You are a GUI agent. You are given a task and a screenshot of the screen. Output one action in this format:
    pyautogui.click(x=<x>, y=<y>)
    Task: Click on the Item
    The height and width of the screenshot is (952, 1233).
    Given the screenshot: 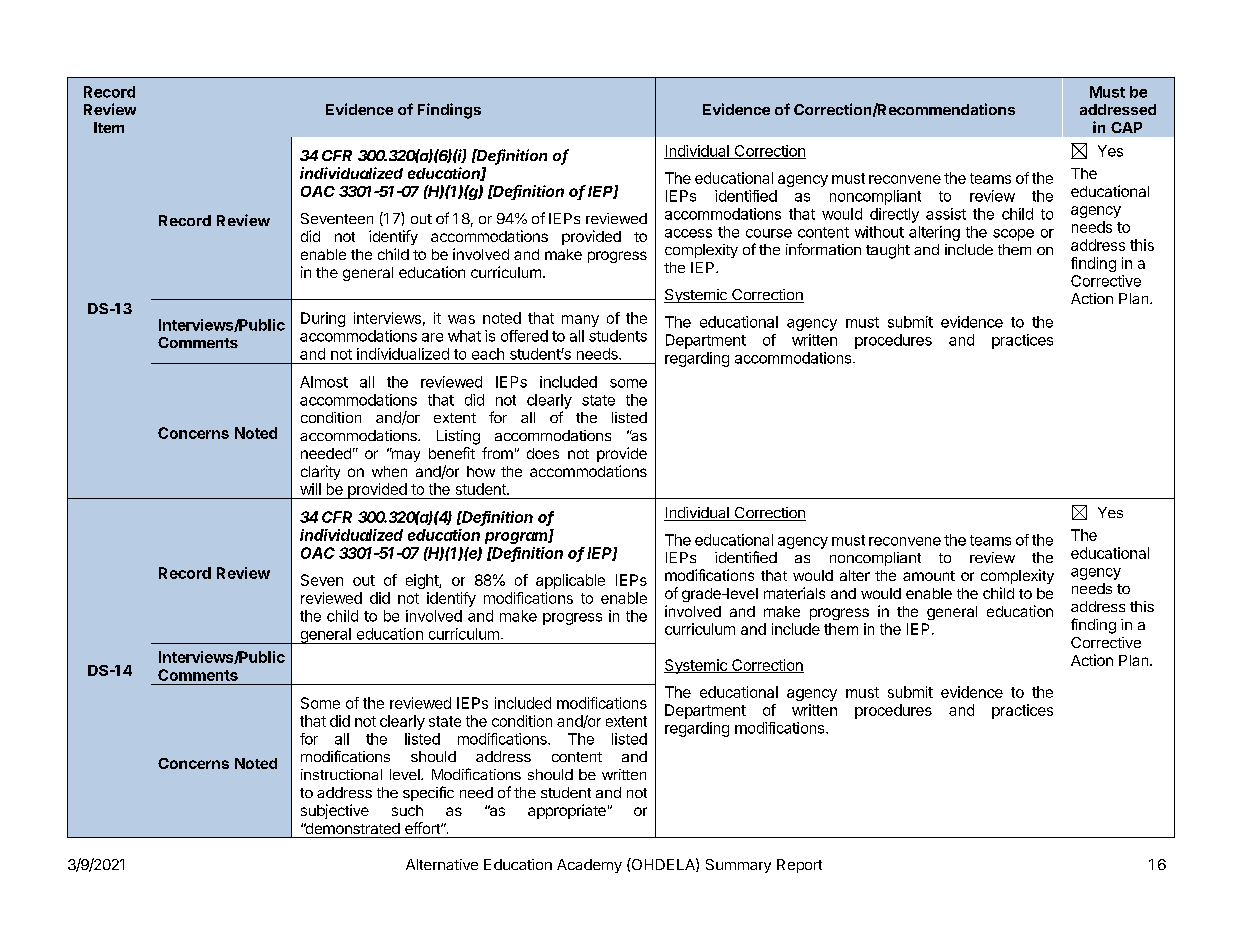 What is the action you would take?
    pyautogui.click(x=109, y=127)
